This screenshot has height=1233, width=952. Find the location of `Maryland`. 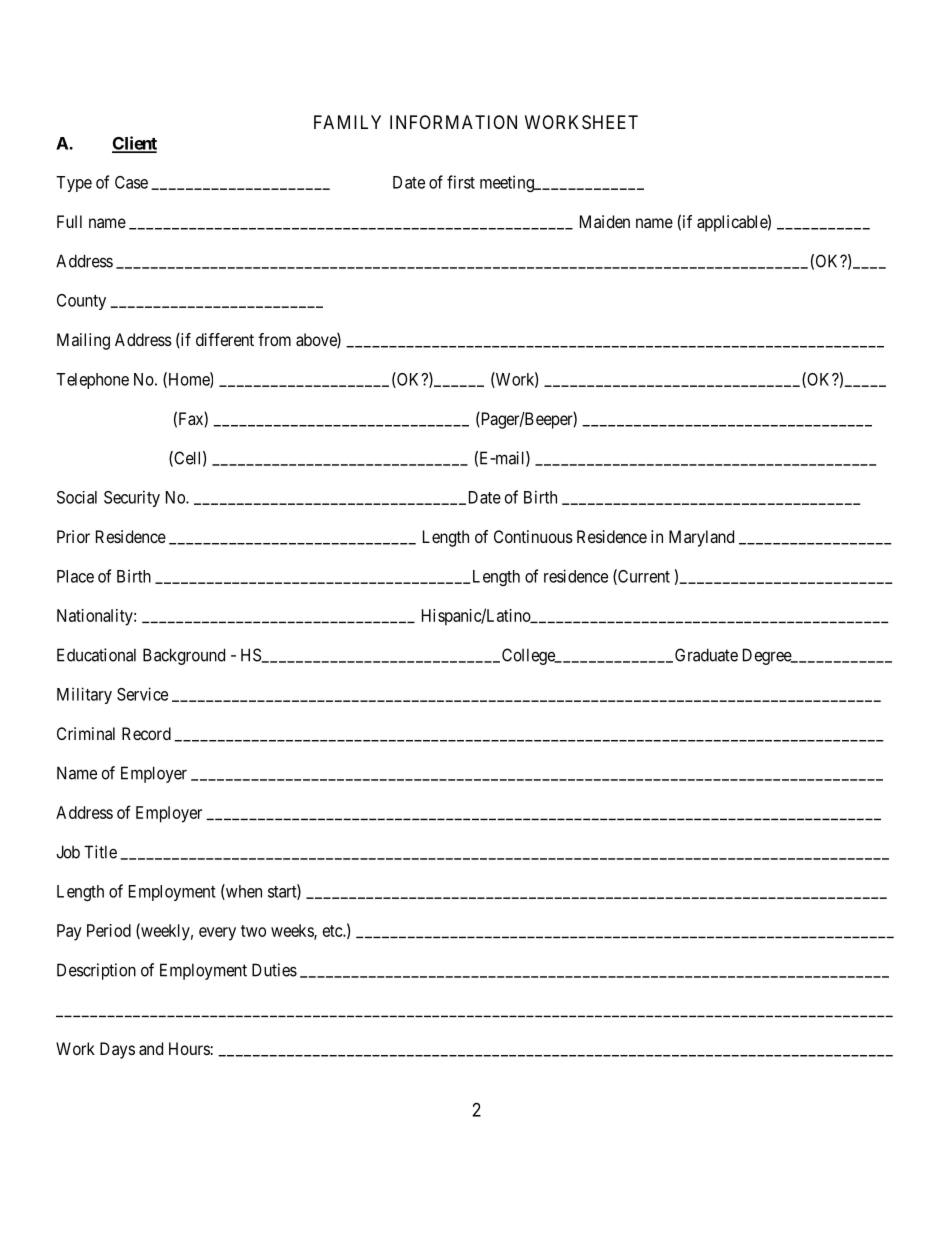

Maryland is located at coordinates (701, 538).
